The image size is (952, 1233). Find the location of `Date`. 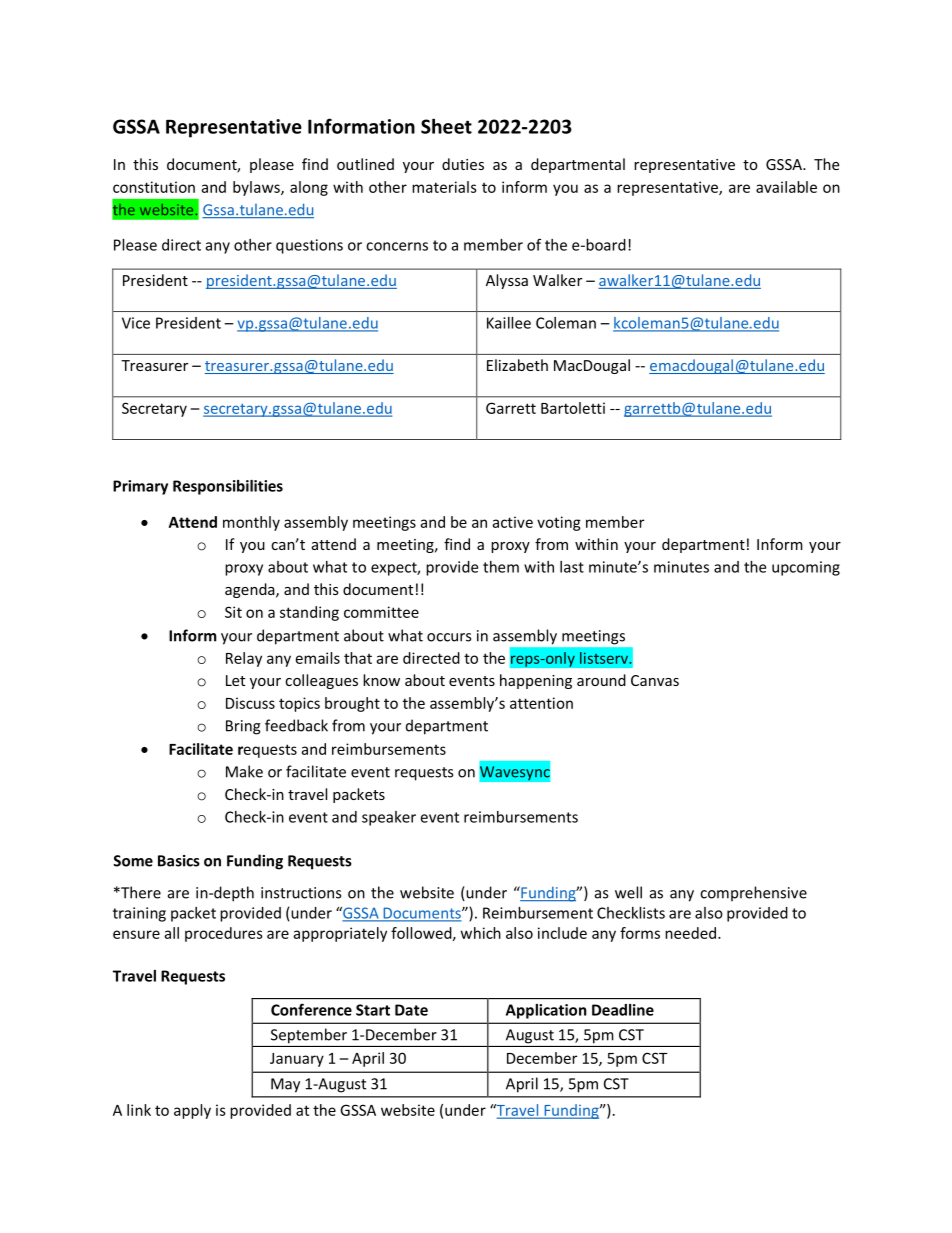

Date is located at coordinates (411, 1010).
